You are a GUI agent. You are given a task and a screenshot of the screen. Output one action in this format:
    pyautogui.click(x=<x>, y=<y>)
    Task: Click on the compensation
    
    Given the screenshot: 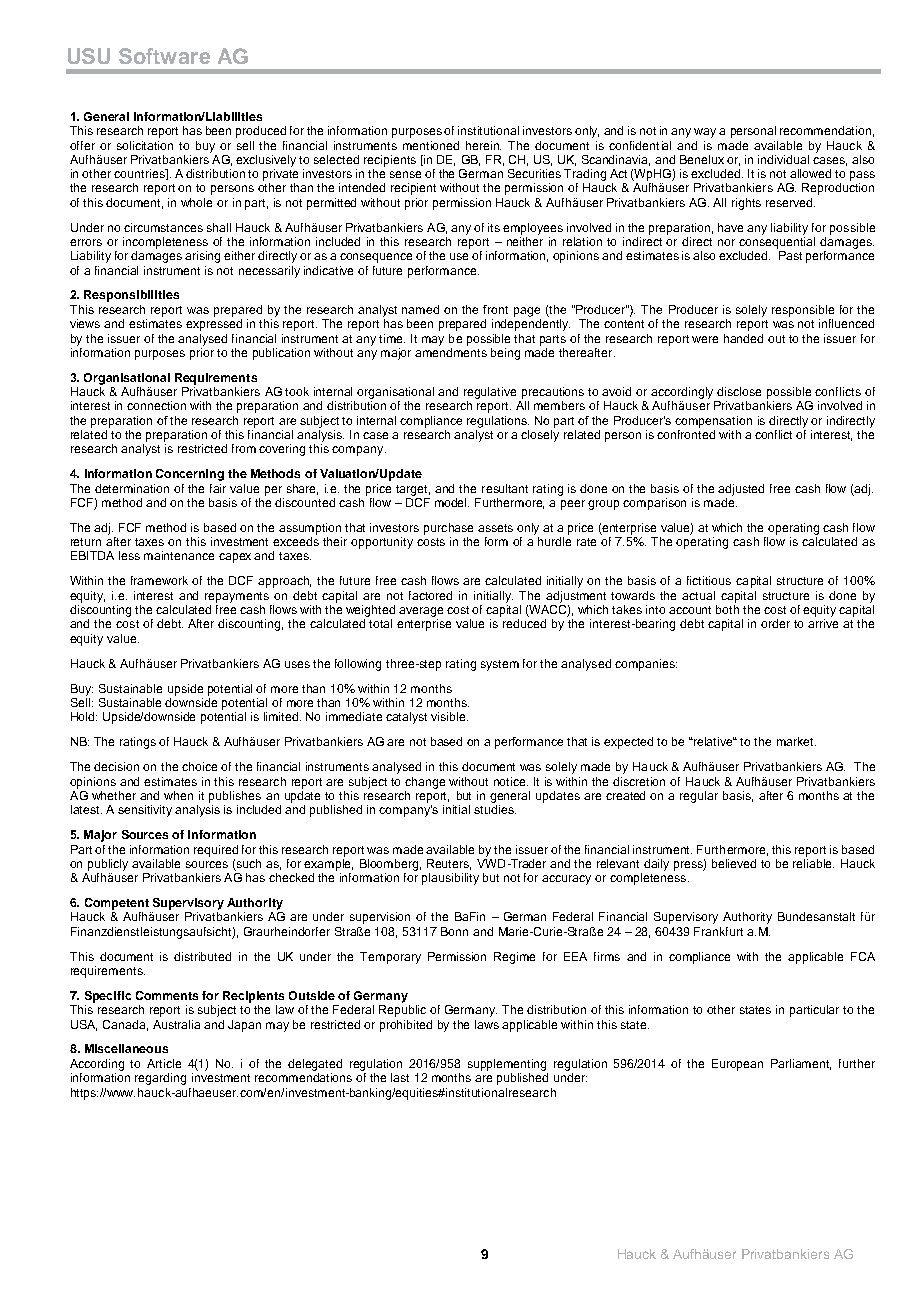 What is the action you would take?
    pyautogui.click(x=713, y=422)
